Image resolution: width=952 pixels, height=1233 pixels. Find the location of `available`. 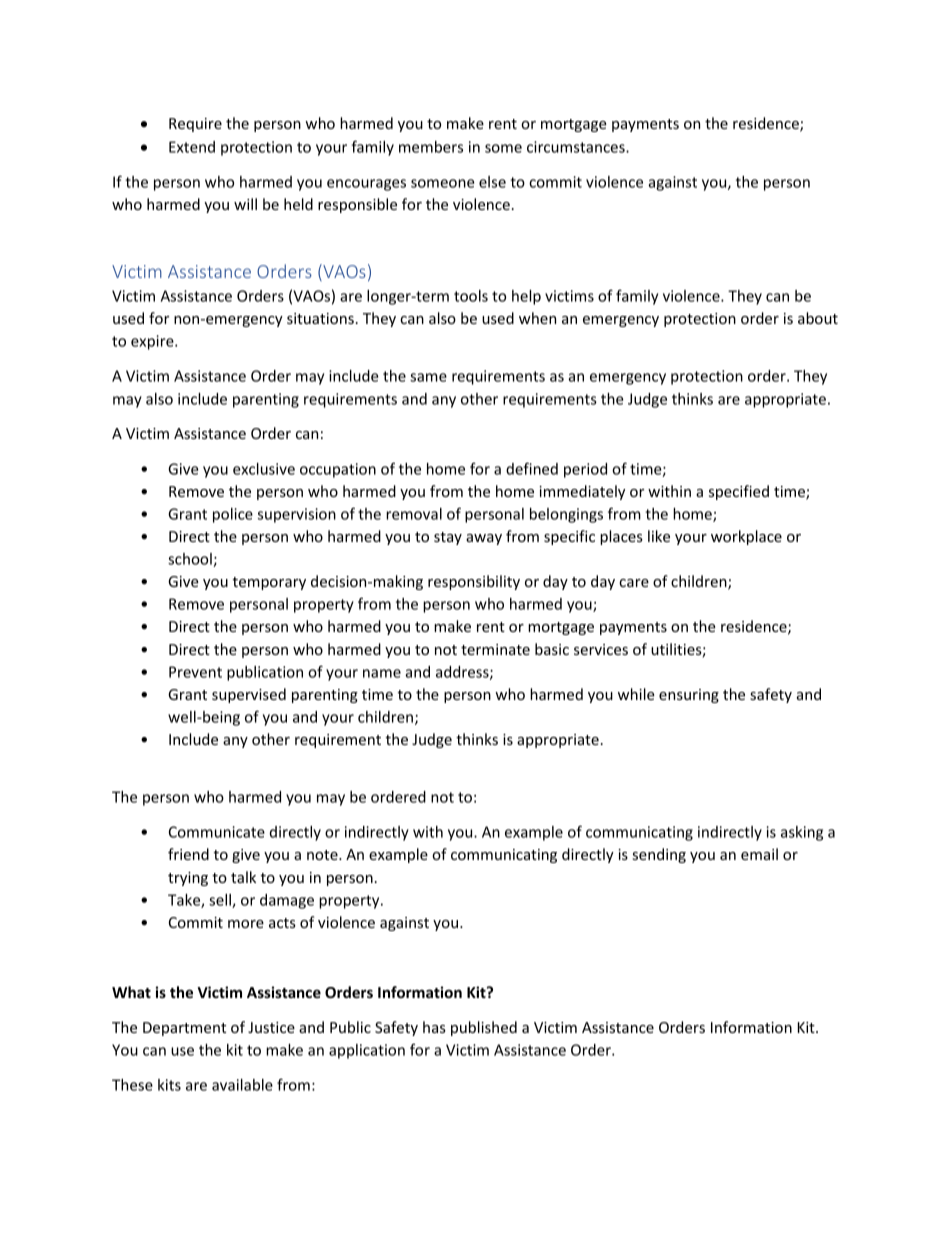

available is located at coordinates (242, 1085).
